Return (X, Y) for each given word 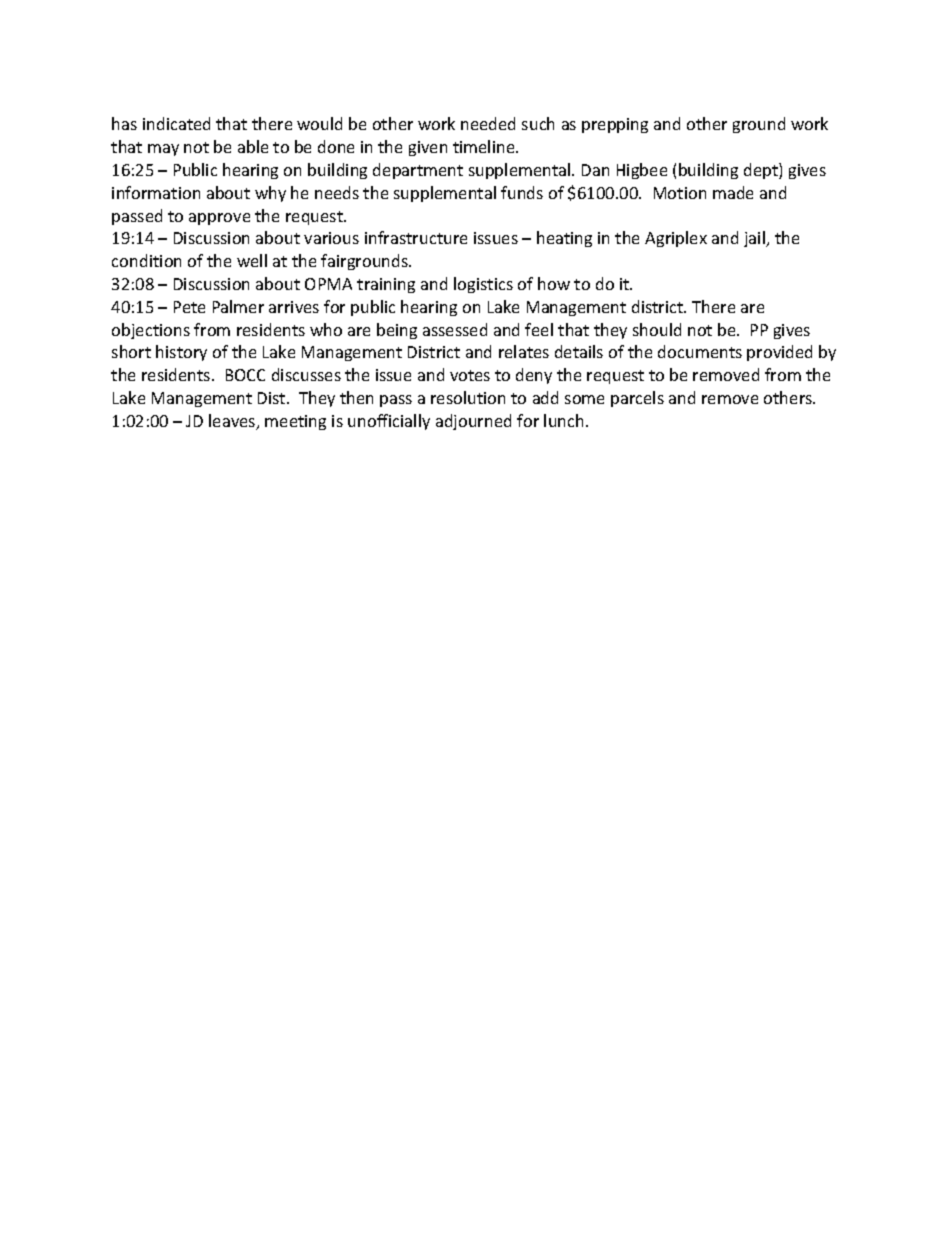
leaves (233, 422)
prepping (615, 125)
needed (488, 123)
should (657, 329)
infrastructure (416, 237)
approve (219, 219)
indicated (176, 123)
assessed (455, 329)
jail (755, 239)
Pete (189, 307)
